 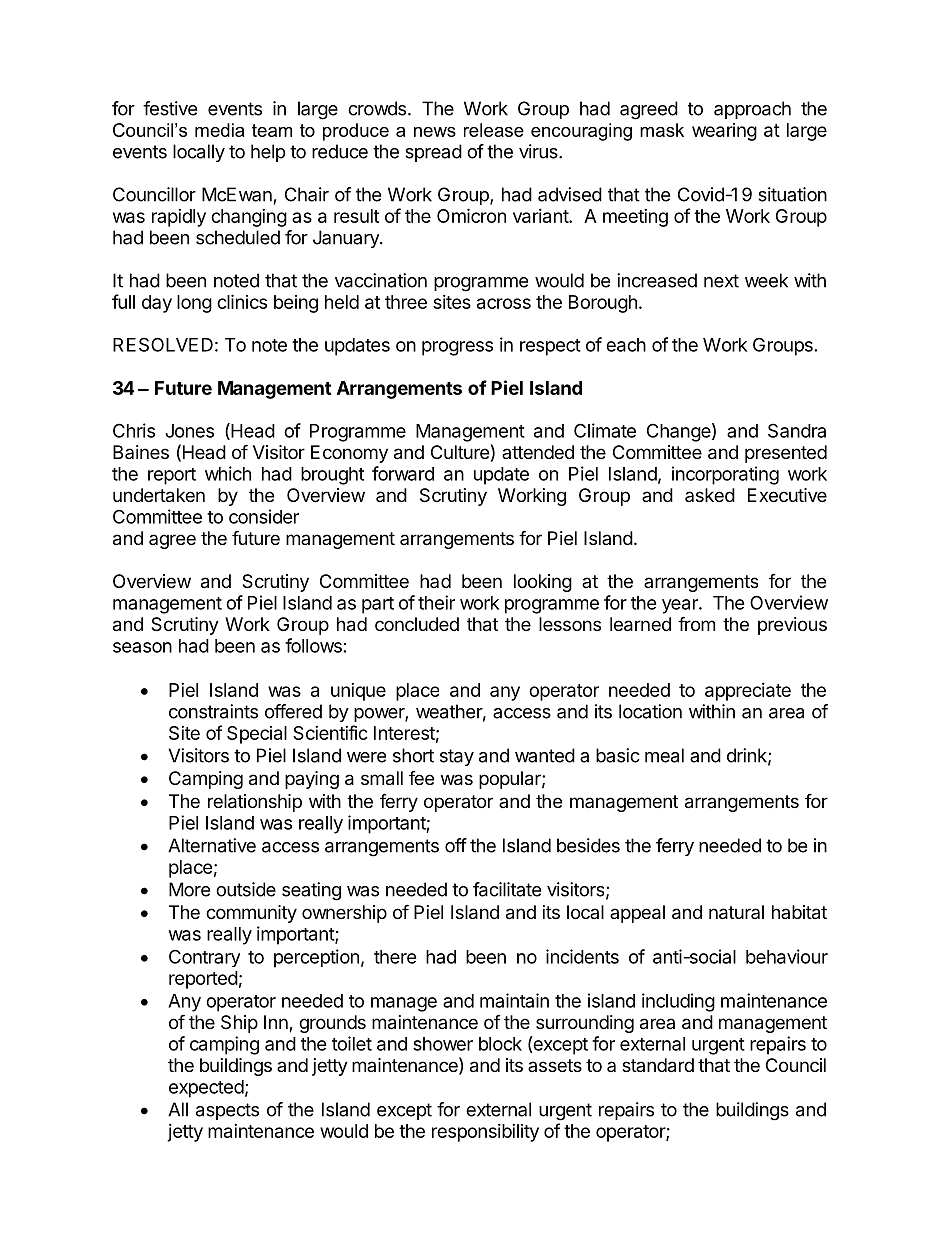 What do you see at coordinates (724, 132) in the image?
I see `wearing` at bounding box center [724, 132].
